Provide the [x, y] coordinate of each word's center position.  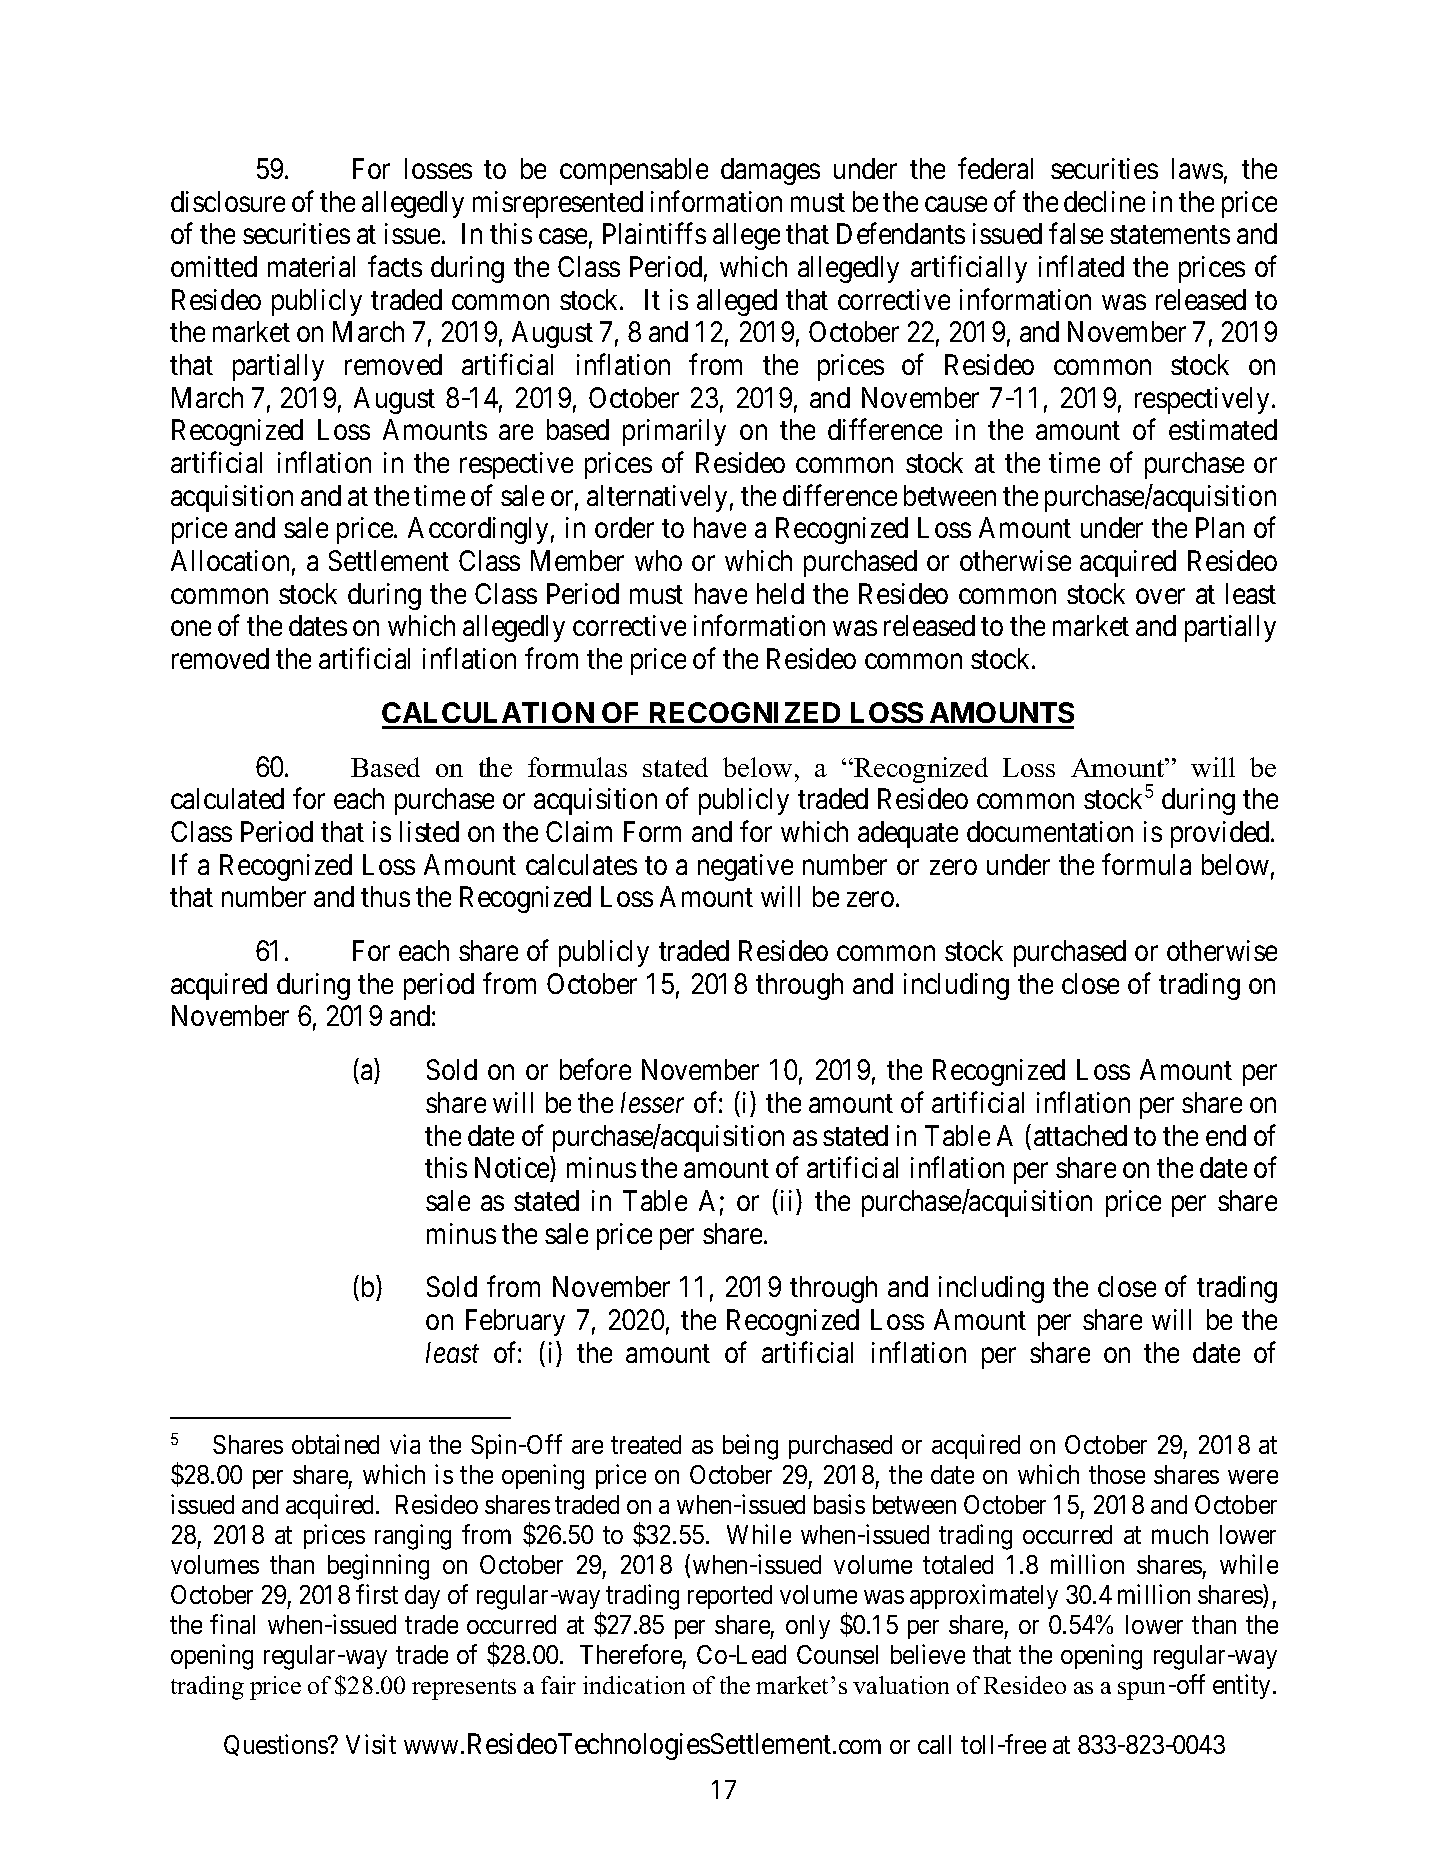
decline [1104, 201]
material [311, 266]
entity [1241, 1686]
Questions [276, 1745]
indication [634, 1685]
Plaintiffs [654, 233]
